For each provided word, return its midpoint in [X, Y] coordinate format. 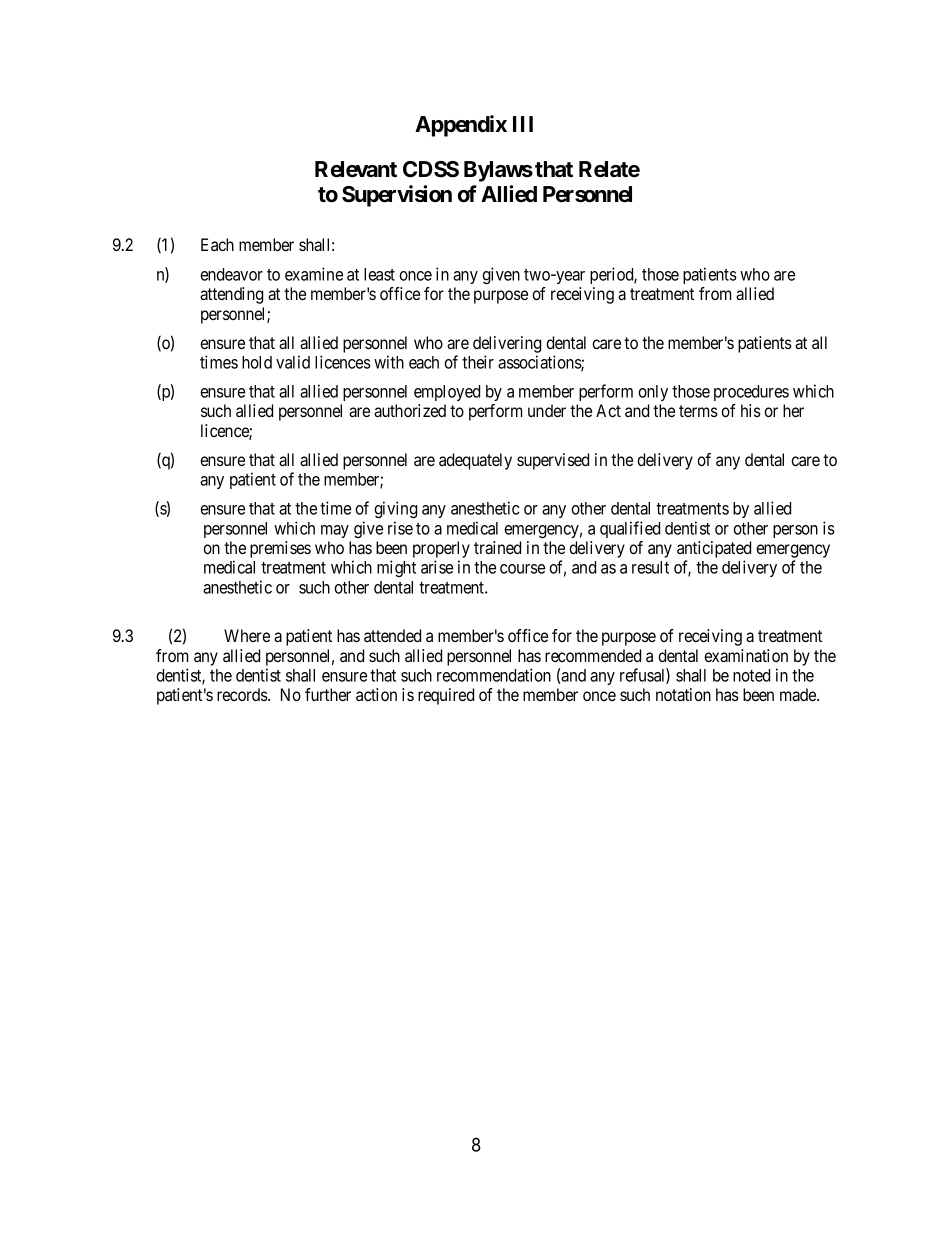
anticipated [714, 551]
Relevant [356, 169]
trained [497, 547]
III [523, 124]
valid [293, 362]
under [547, 410]
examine [314, 274]
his [751, 410]
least [379, 274]
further [328, 694]
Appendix [461, 126]
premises [280, 549]
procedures [751, 393]
